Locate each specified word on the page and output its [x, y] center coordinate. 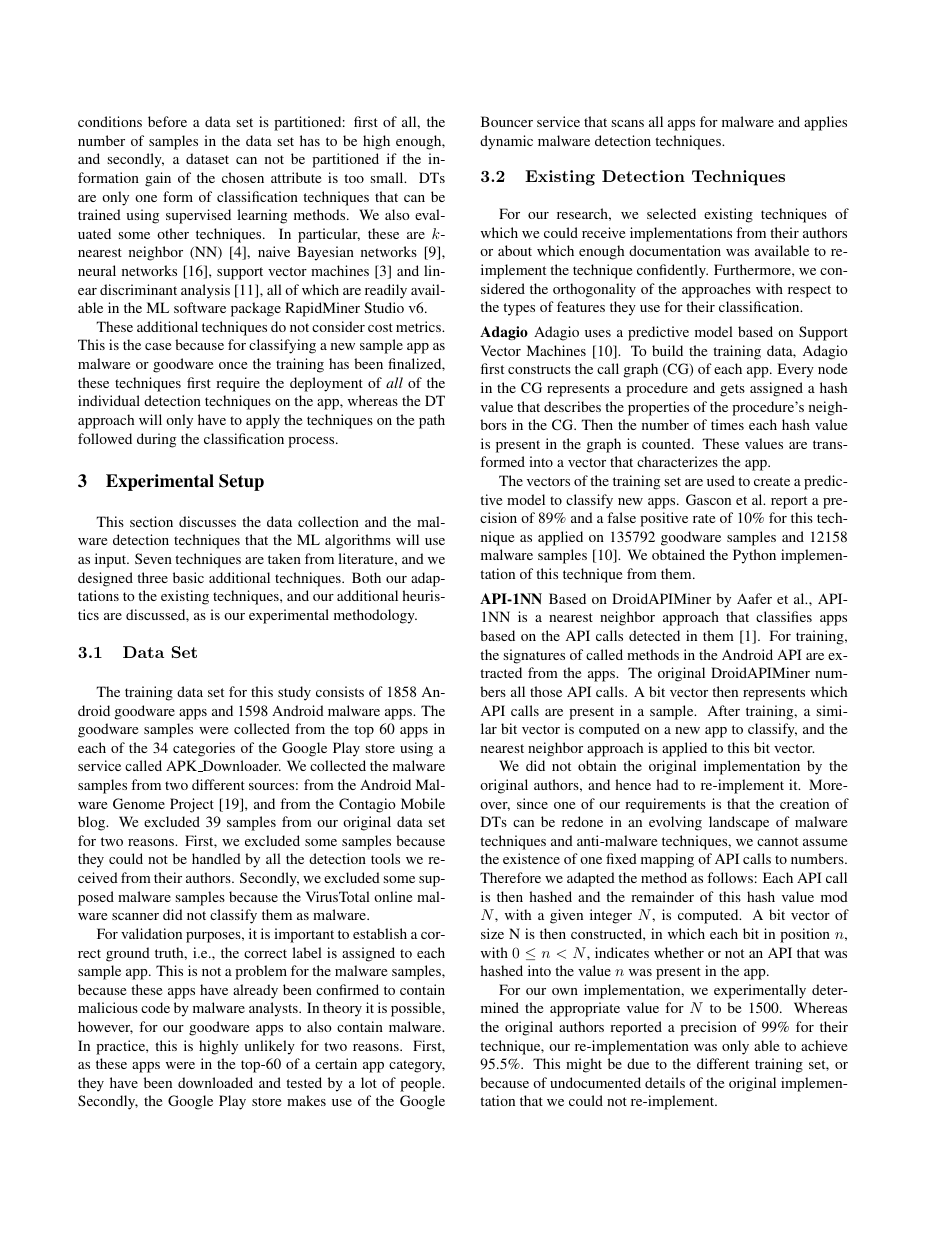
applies [825, 123]
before [167, 121]
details [665, 1082]
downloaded [215, 1082]
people [422, 1084]
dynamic [506, 142]
